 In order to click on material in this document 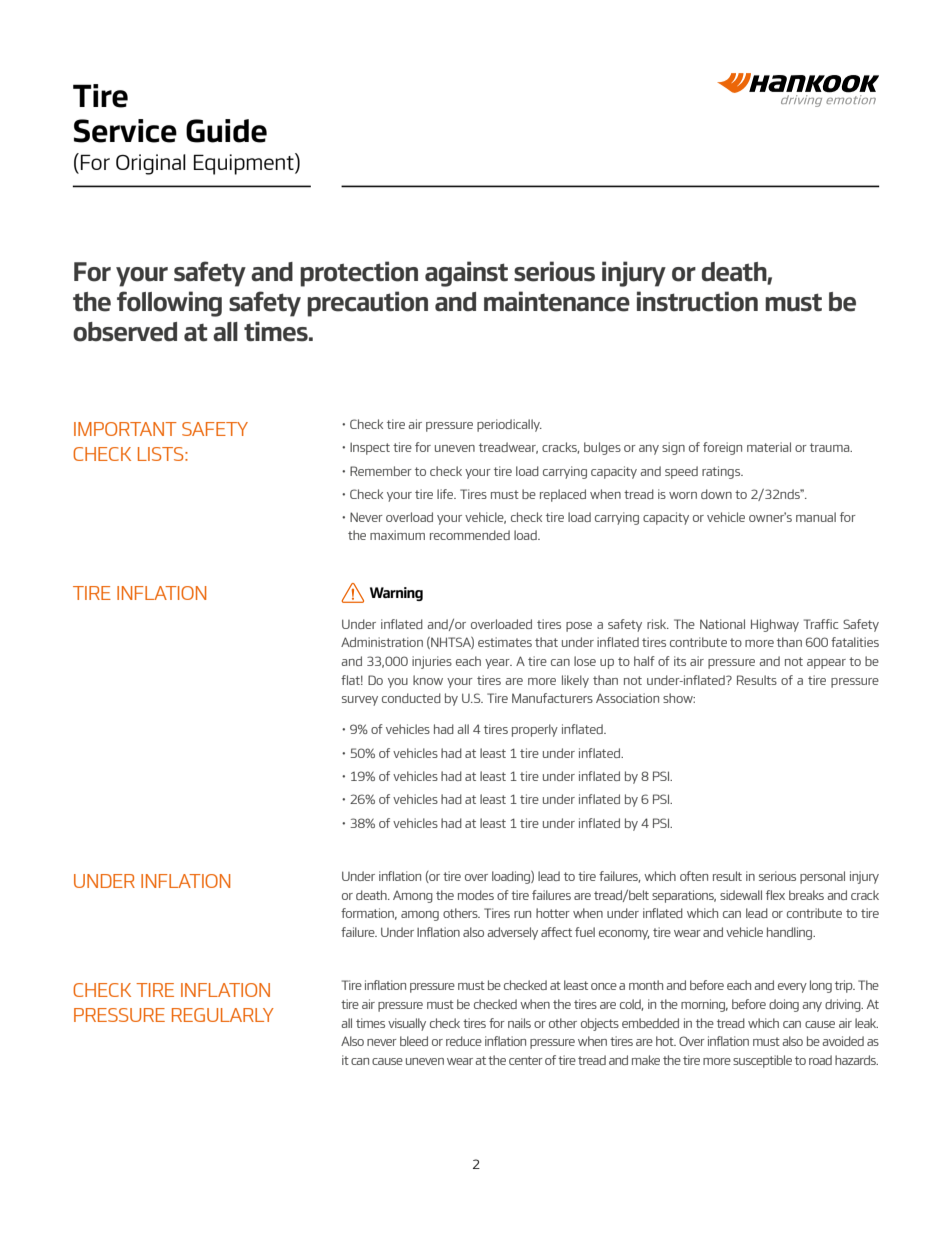, I will do `click(769, 447)`.
